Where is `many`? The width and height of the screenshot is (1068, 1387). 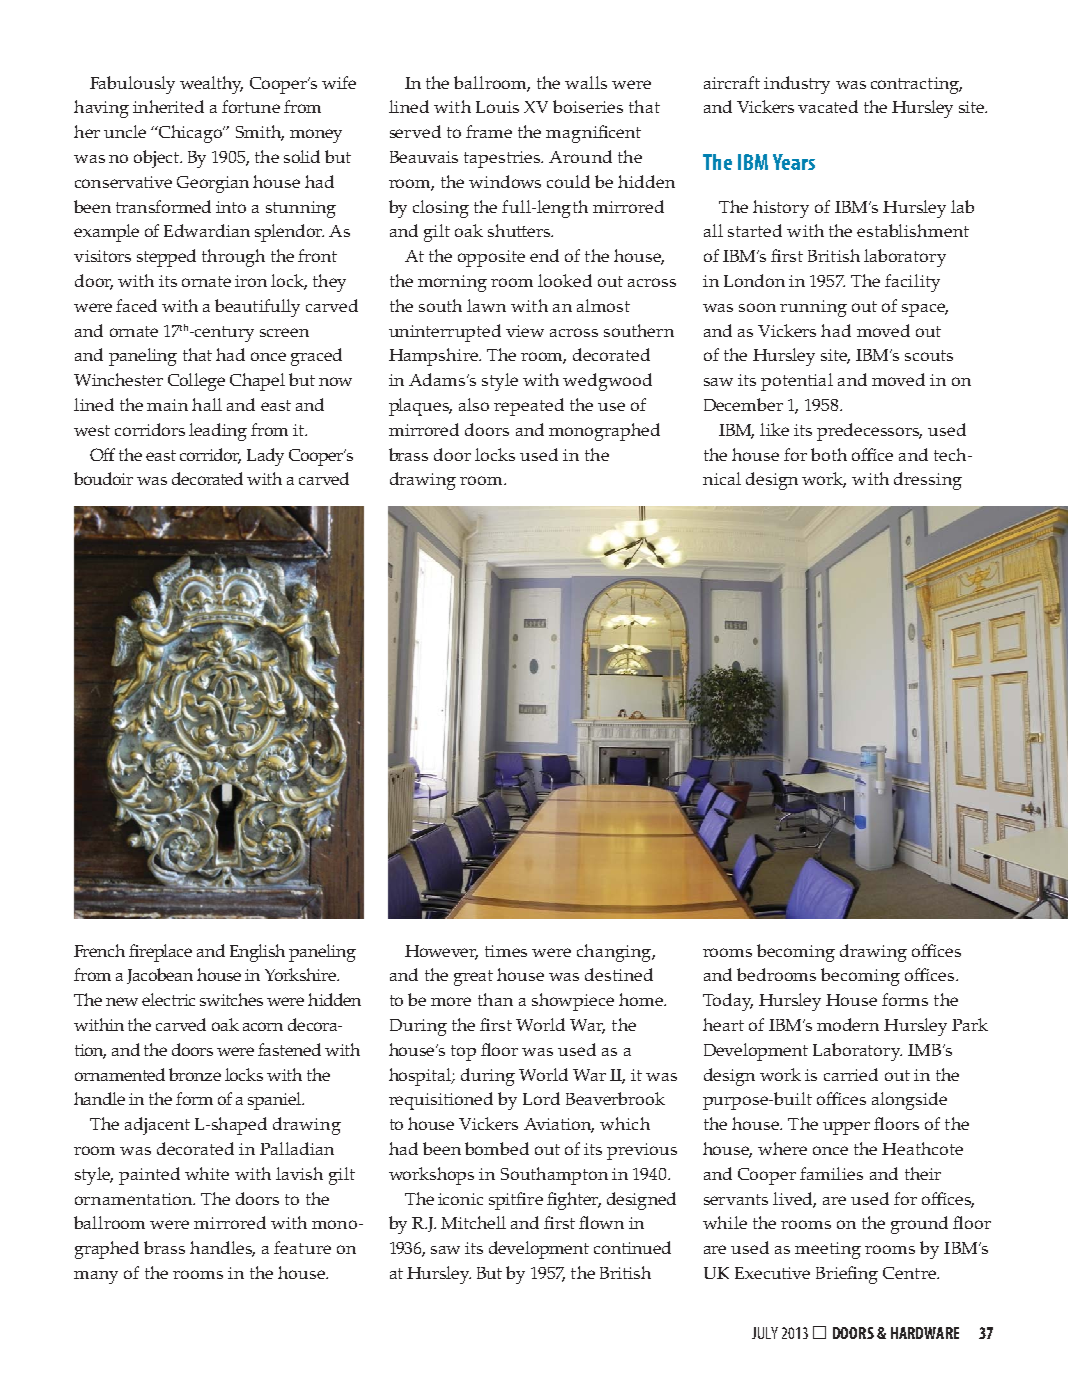 many is located at coordinates (96, 1277).
